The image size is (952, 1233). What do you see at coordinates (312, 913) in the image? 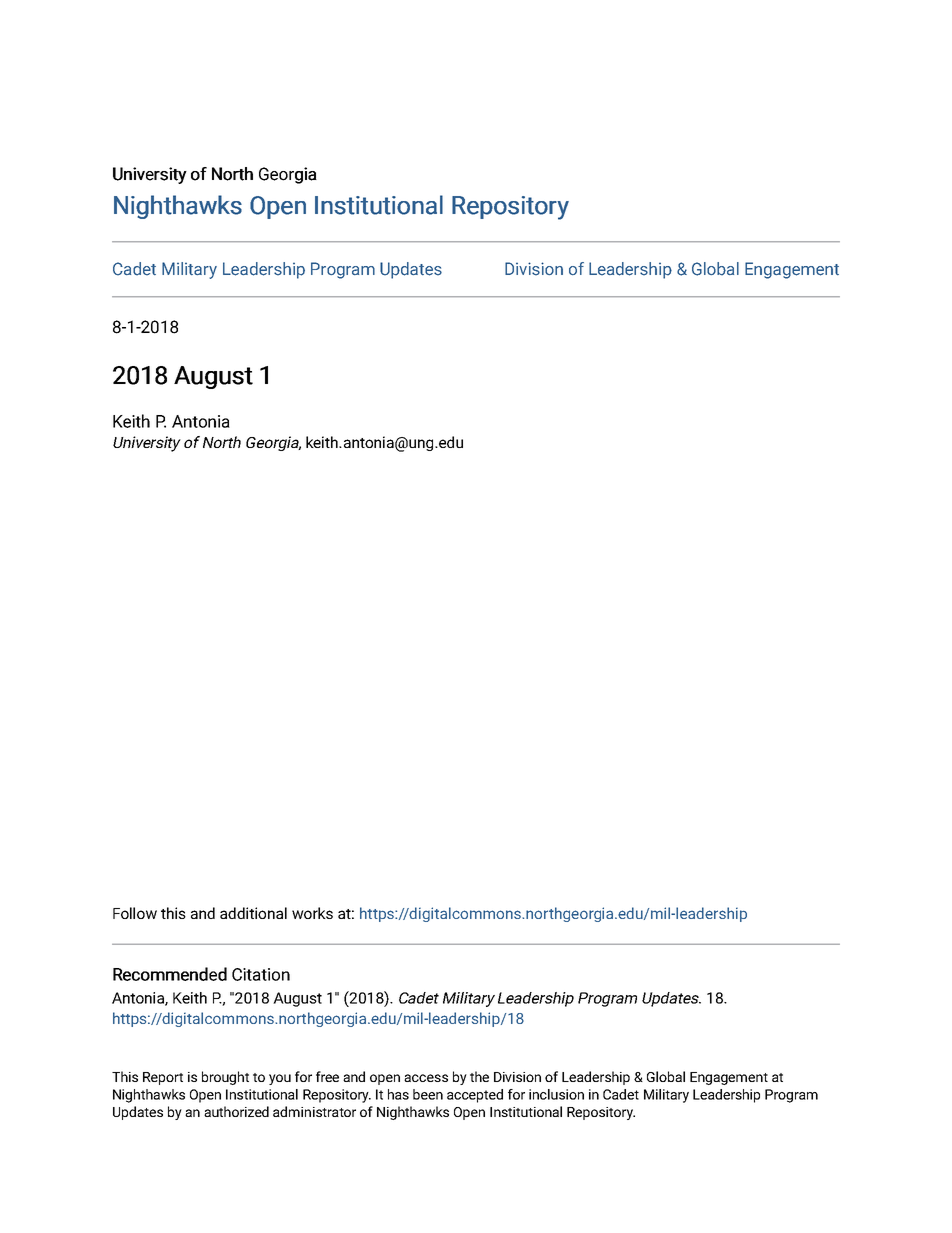
I see `works` at bounding box center [312, 913].
